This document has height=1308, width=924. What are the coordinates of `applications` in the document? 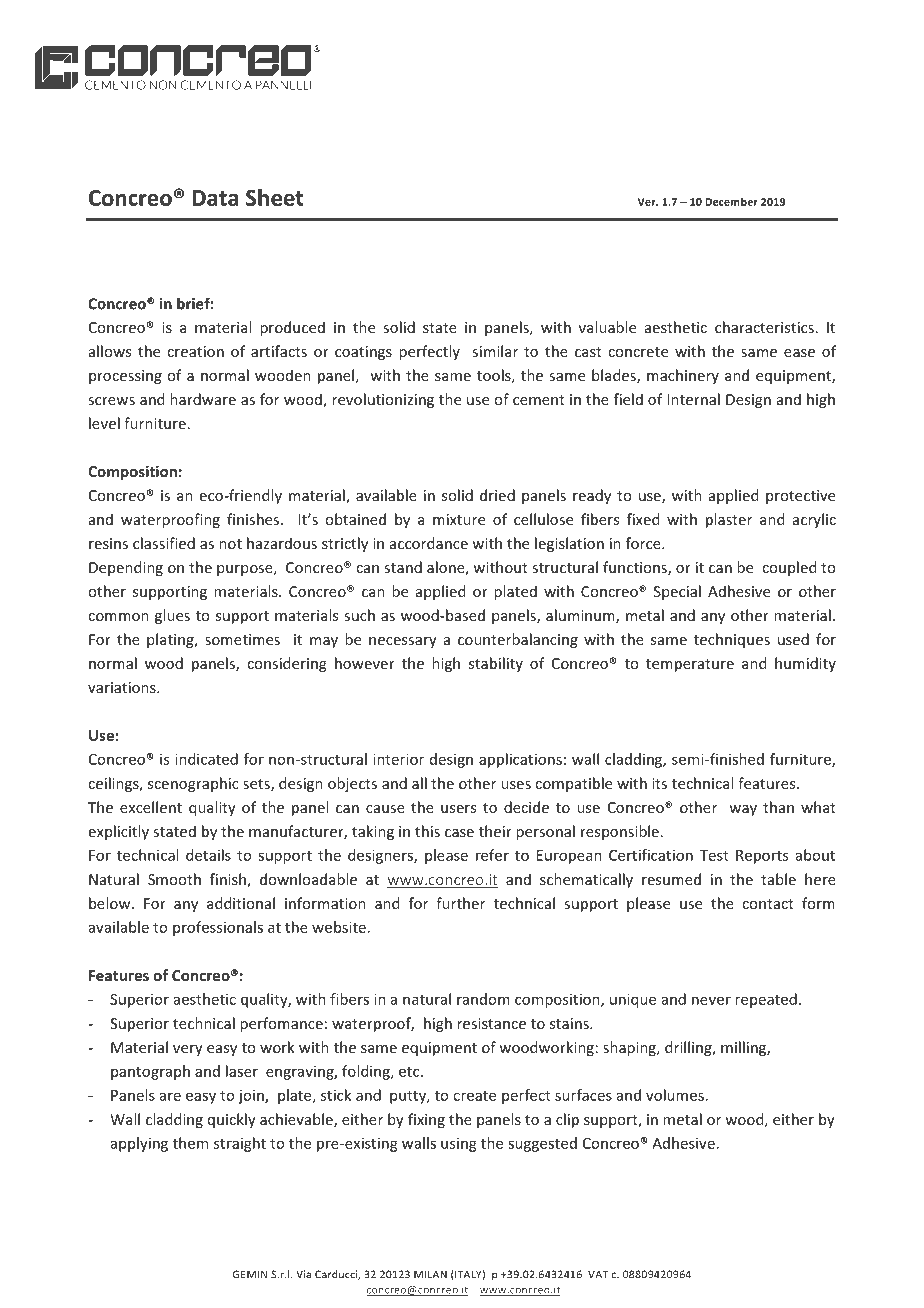 It's located at (520, 760).
